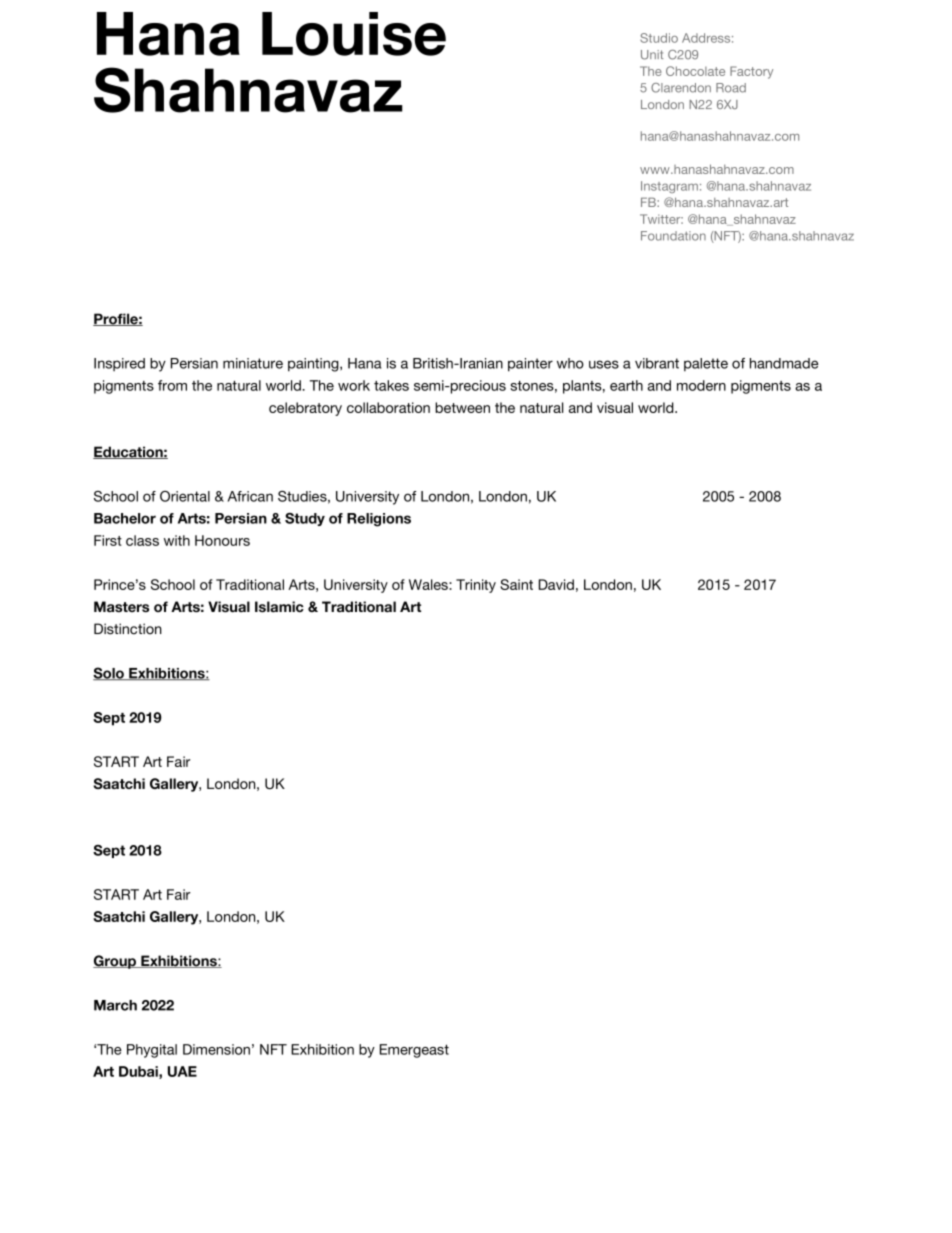 The width and height of the screenshot is (952, 1233). I want to click on Chocolate, so click(695, 71).
